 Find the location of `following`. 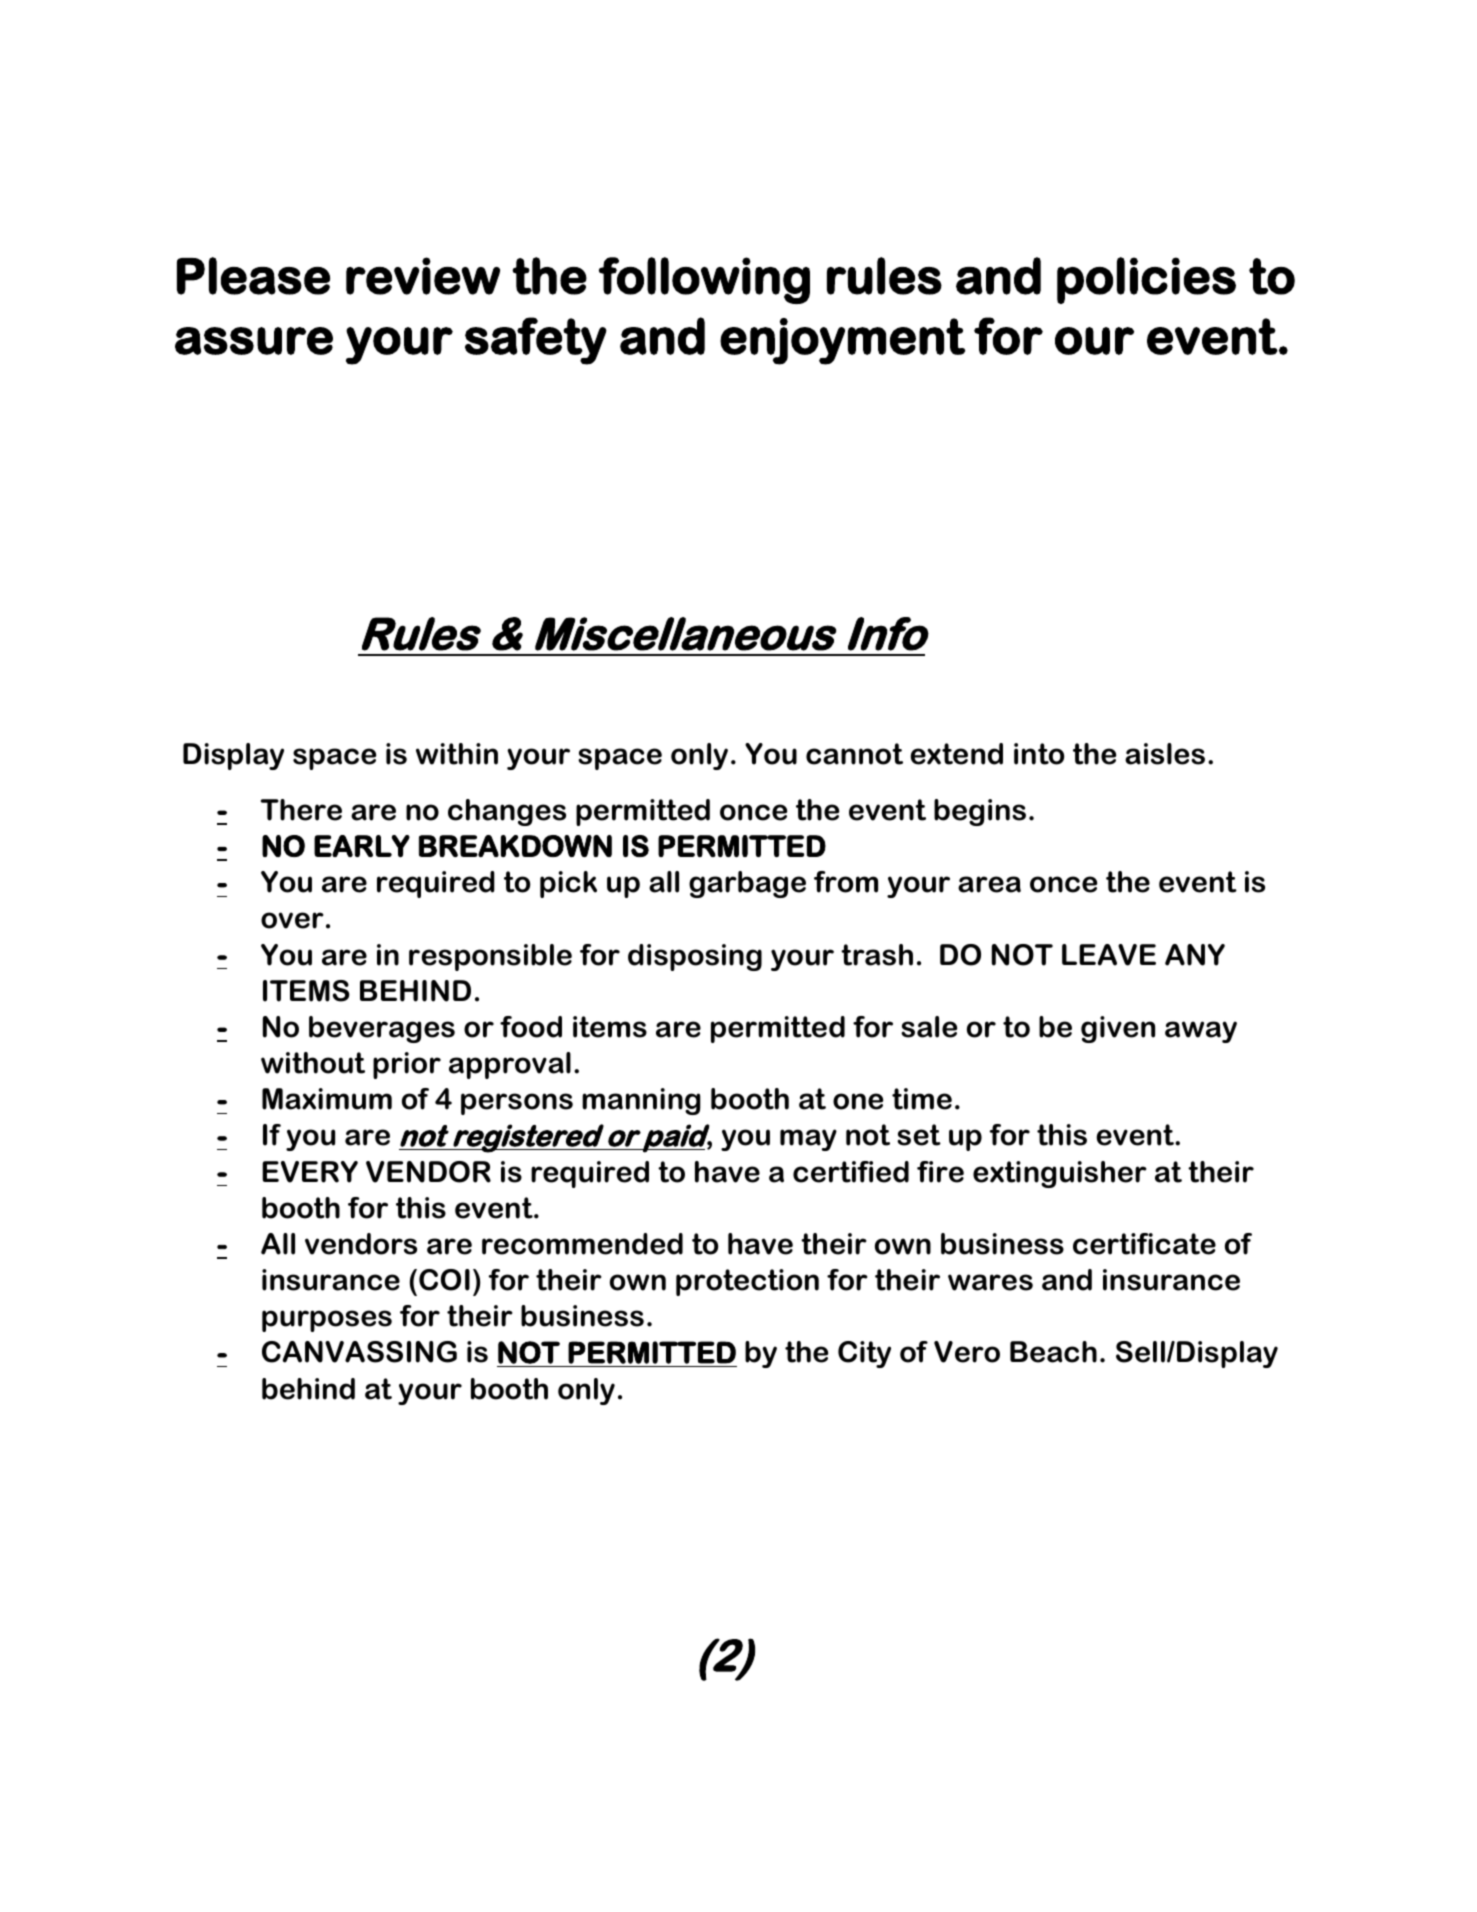

following is located at coordinates (704, 280).
